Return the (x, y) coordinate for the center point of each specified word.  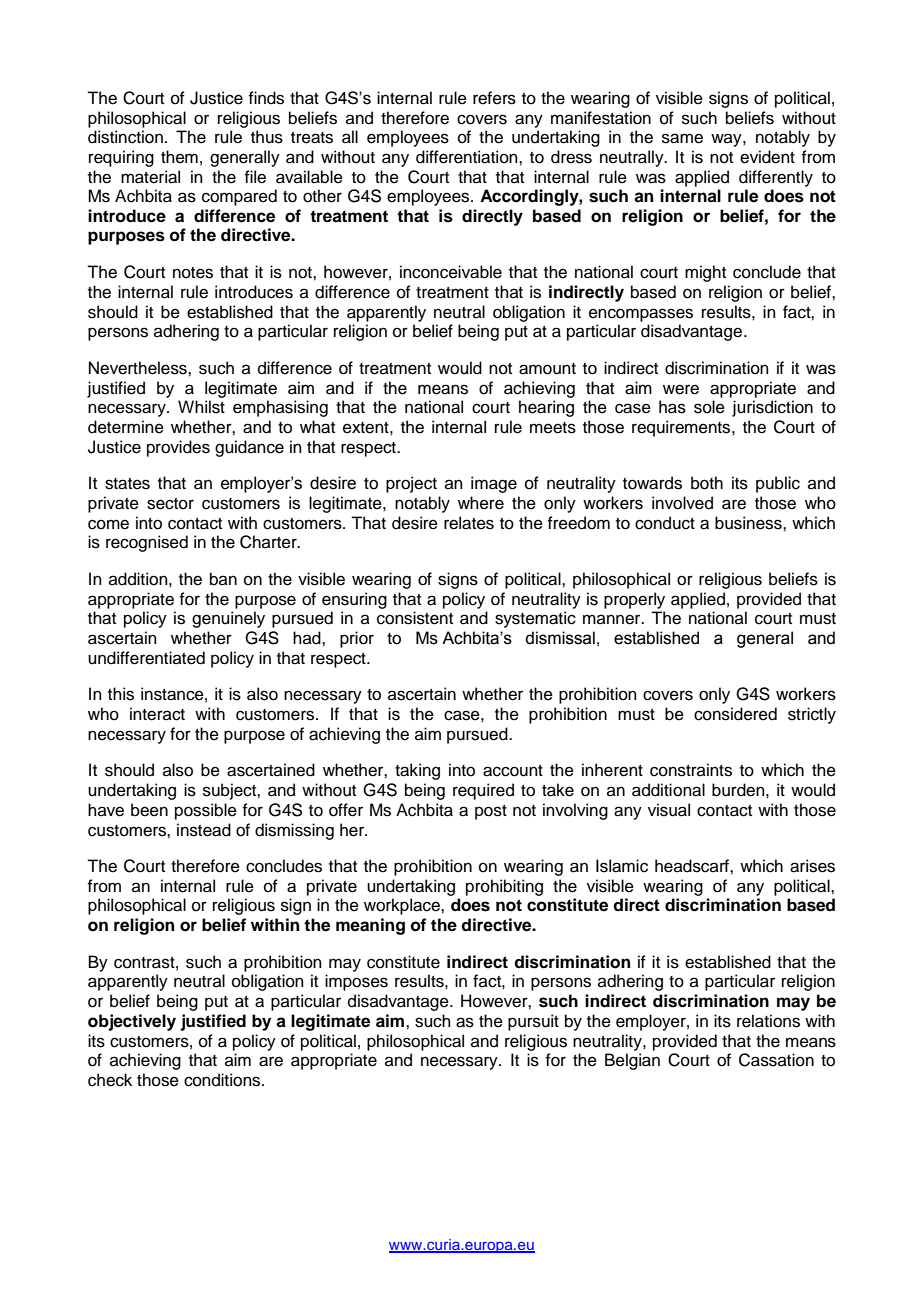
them (179, 157)
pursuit (533, 1022)
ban (223, 579)
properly (634, 600)
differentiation (468, 157)
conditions (223, 1080)
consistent (415, 618)
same (682, 138)
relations (768, 1021)
